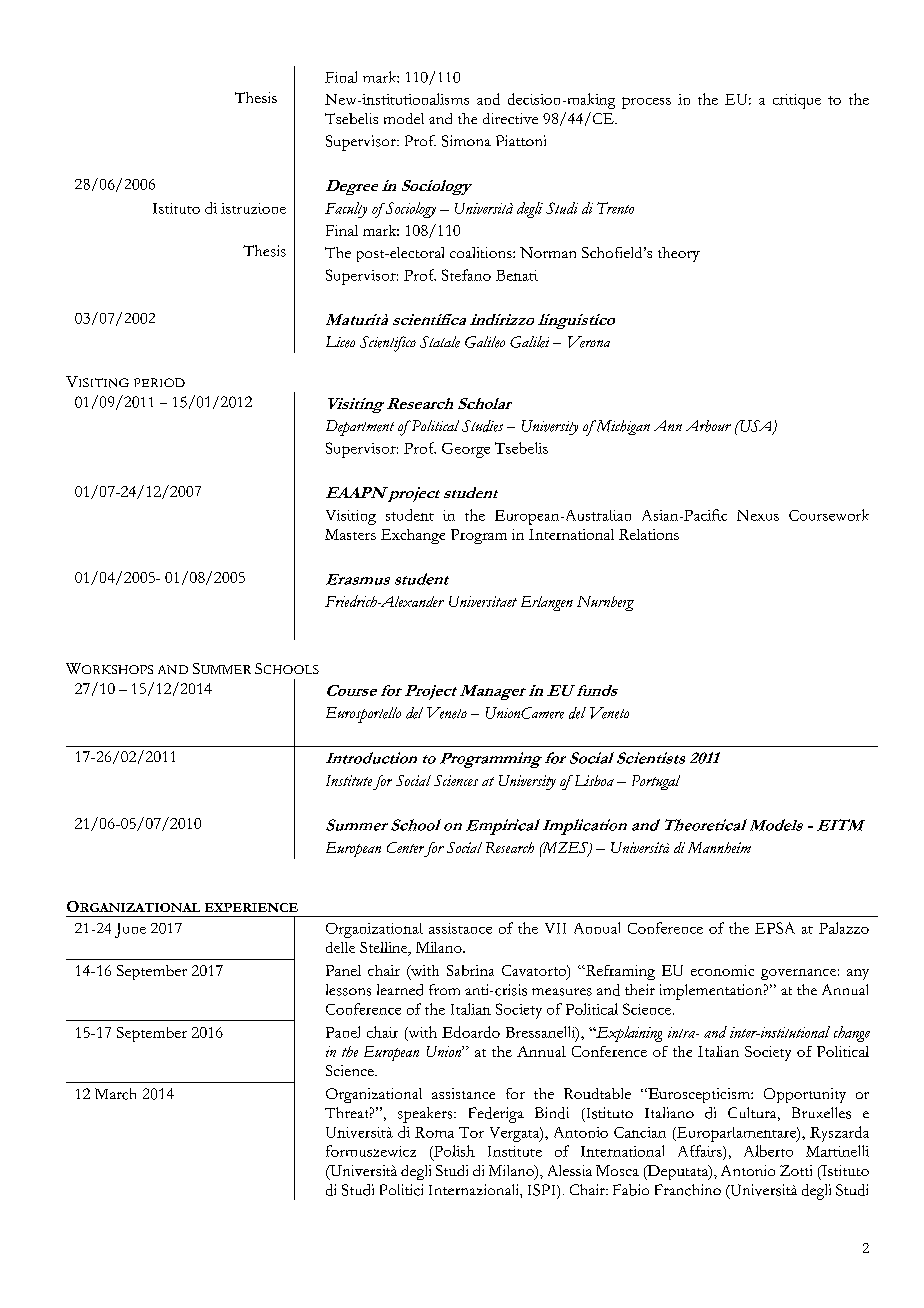 Image resolution: width=924 pixels, height=1308 pixels. Describe the element at coordinates (768, 1151) in the document. I see `Alberto` at that location.
